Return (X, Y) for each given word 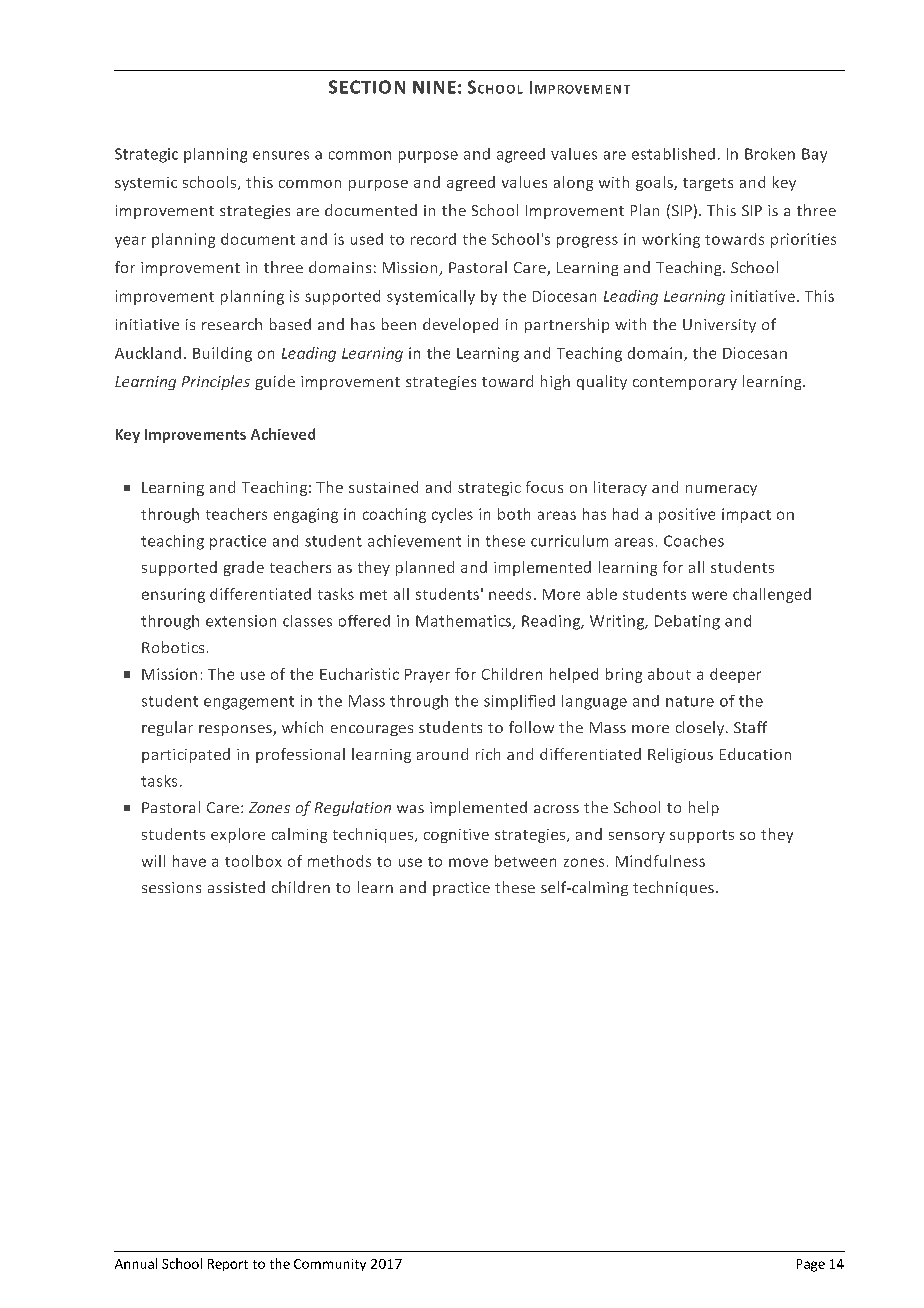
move (468, 862)
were (709, 595)
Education (755, 754)
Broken (770, 154)
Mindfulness (660, 861)
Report (228, 1265)
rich (488, 754)
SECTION (367, 87)
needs (510, 594)
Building (222, 354)
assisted (236, 887)
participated (186, 755)
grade (244, 568)
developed (460, 325)
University (719, 326)
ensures (281, 155)
